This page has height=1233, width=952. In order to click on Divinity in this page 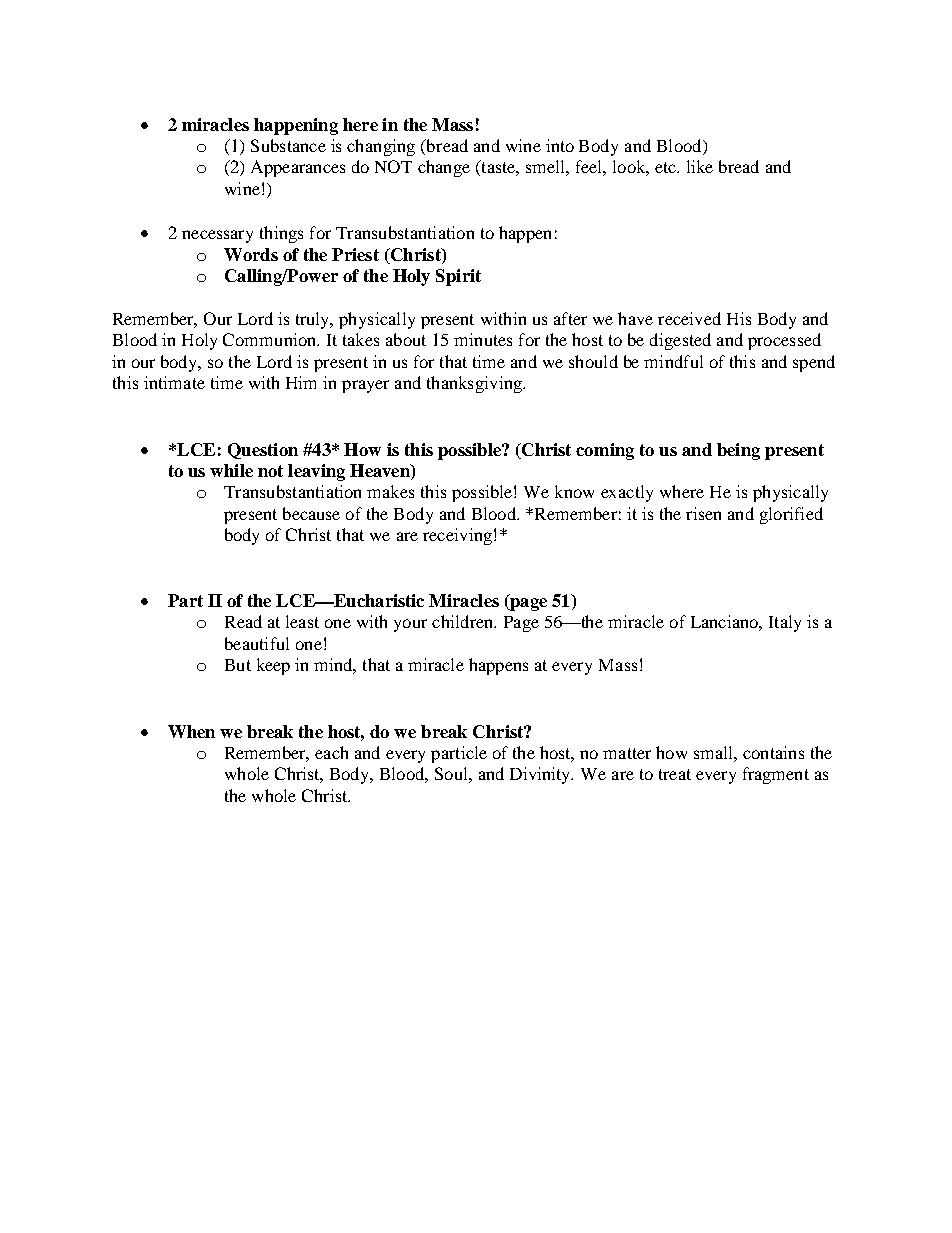, I will do `click(541, 775)`.
